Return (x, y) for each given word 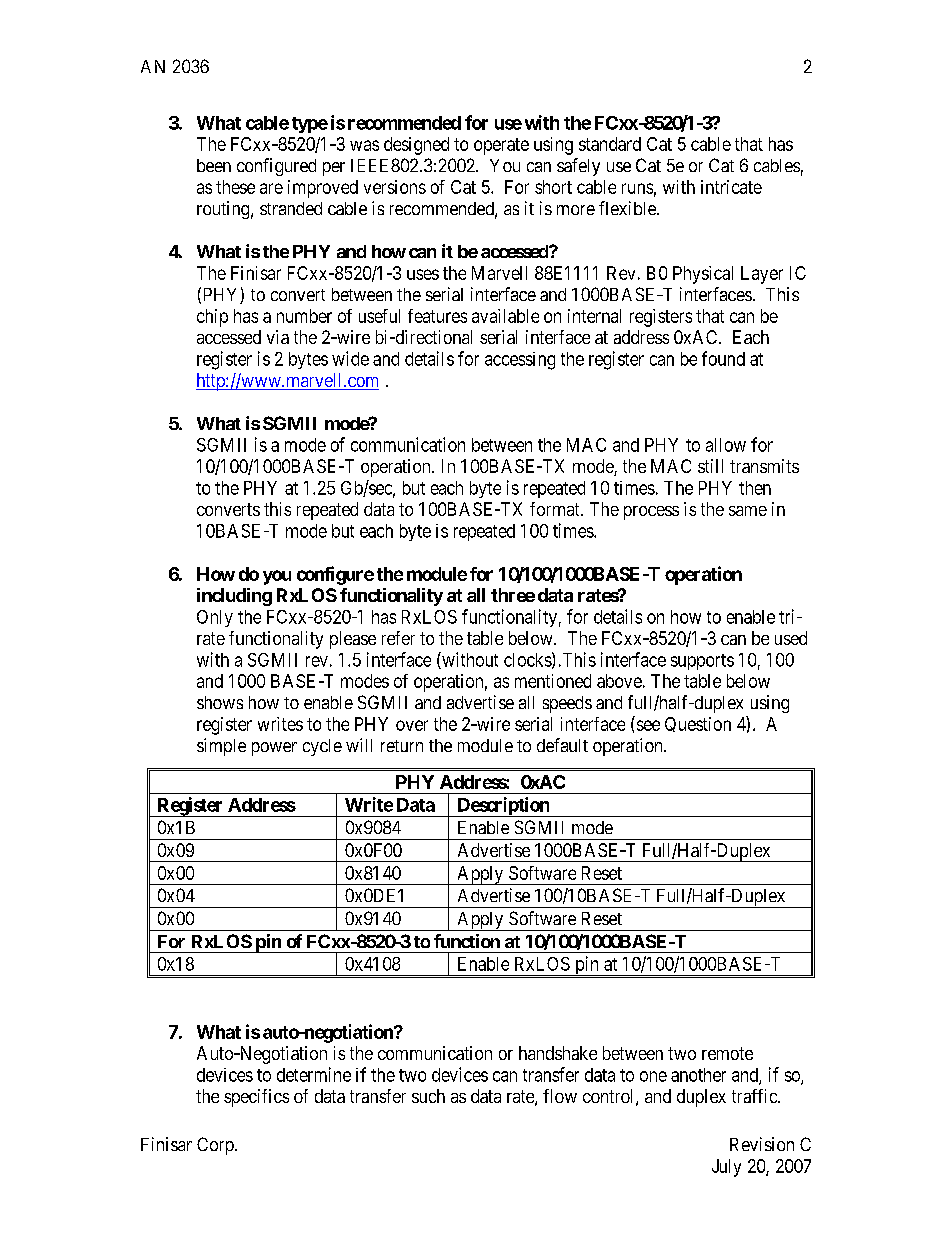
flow (560, 1096)
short (553, 187)
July (726, 1168)
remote (727, 1053)
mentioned (553, 681)
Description (503, 807)
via (278, 337)
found (723, 358)
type (310, 125)
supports (702, 662)
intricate (731, 187)
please (353, 640)
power (274, 749)
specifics (256, 1098)
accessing (520, 361)
